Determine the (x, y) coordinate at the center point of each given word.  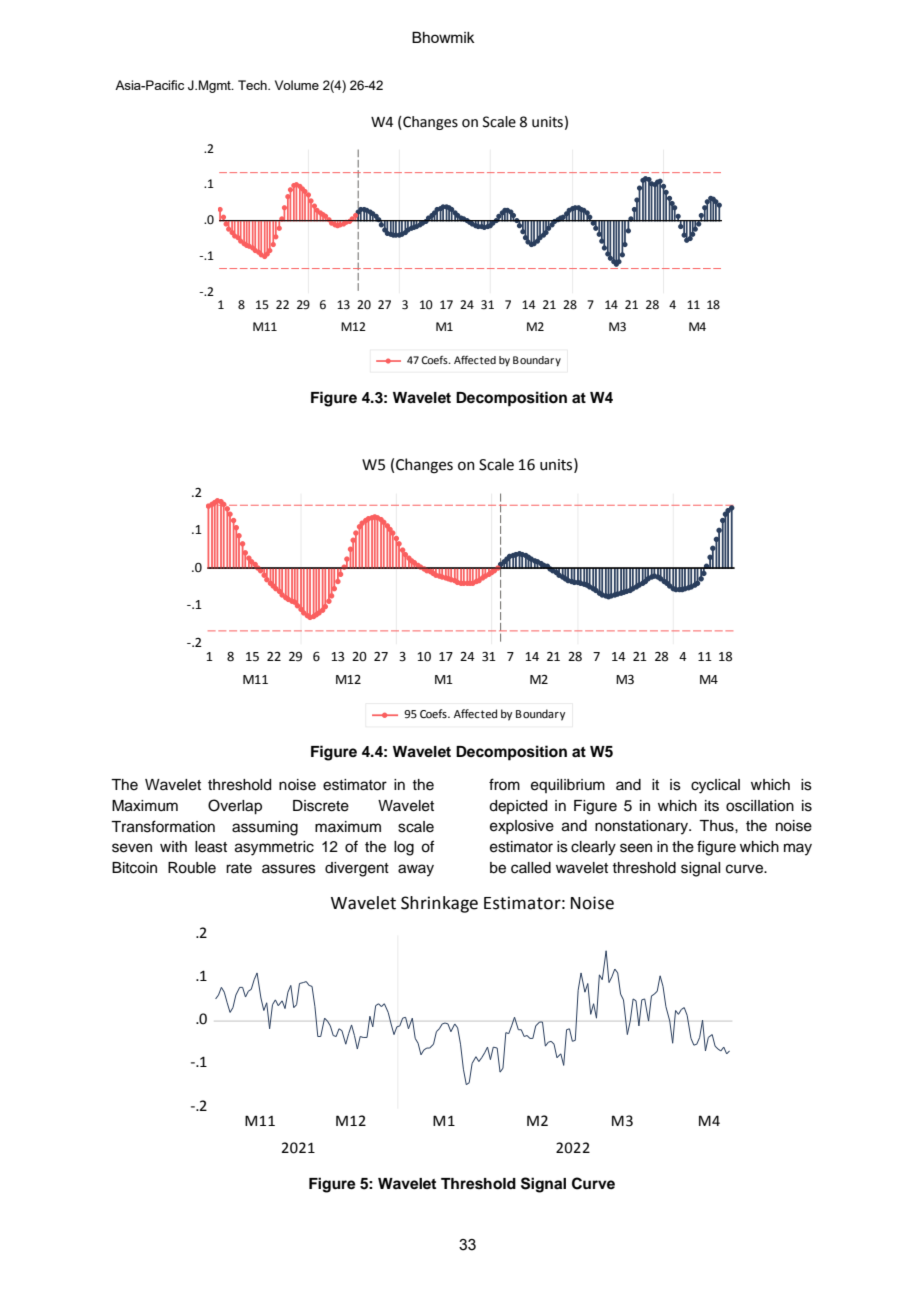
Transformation (163, 826)
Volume (297, 85)
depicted (518, 807)
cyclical (715, 786)
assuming (265, 828)
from (504, 784)
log (404, 848)
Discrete (321, 806)
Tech (253, 85)
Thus (717, 826)
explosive (522, 827)
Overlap (235, 807)
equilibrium (568, 786)
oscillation (760, 806)
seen (636, 848)
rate (239, 868)
